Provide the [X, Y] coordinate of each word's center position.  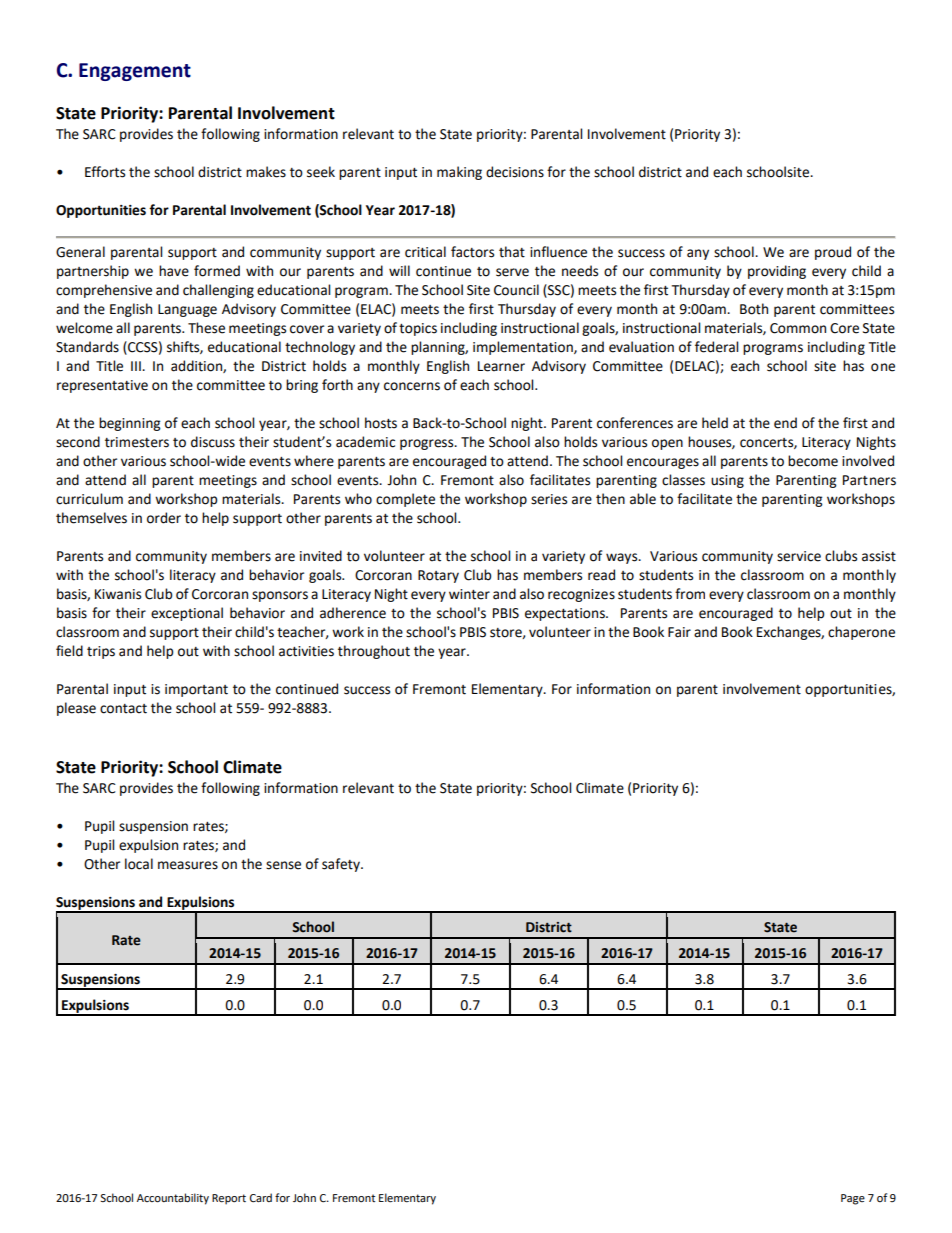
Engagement [135, 72]
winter [469, 594]
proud [833, 253]
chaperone [861, 633]
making [459, 173]
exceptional [187, 614]
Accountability [173, 1199]
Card [261, 1198]
